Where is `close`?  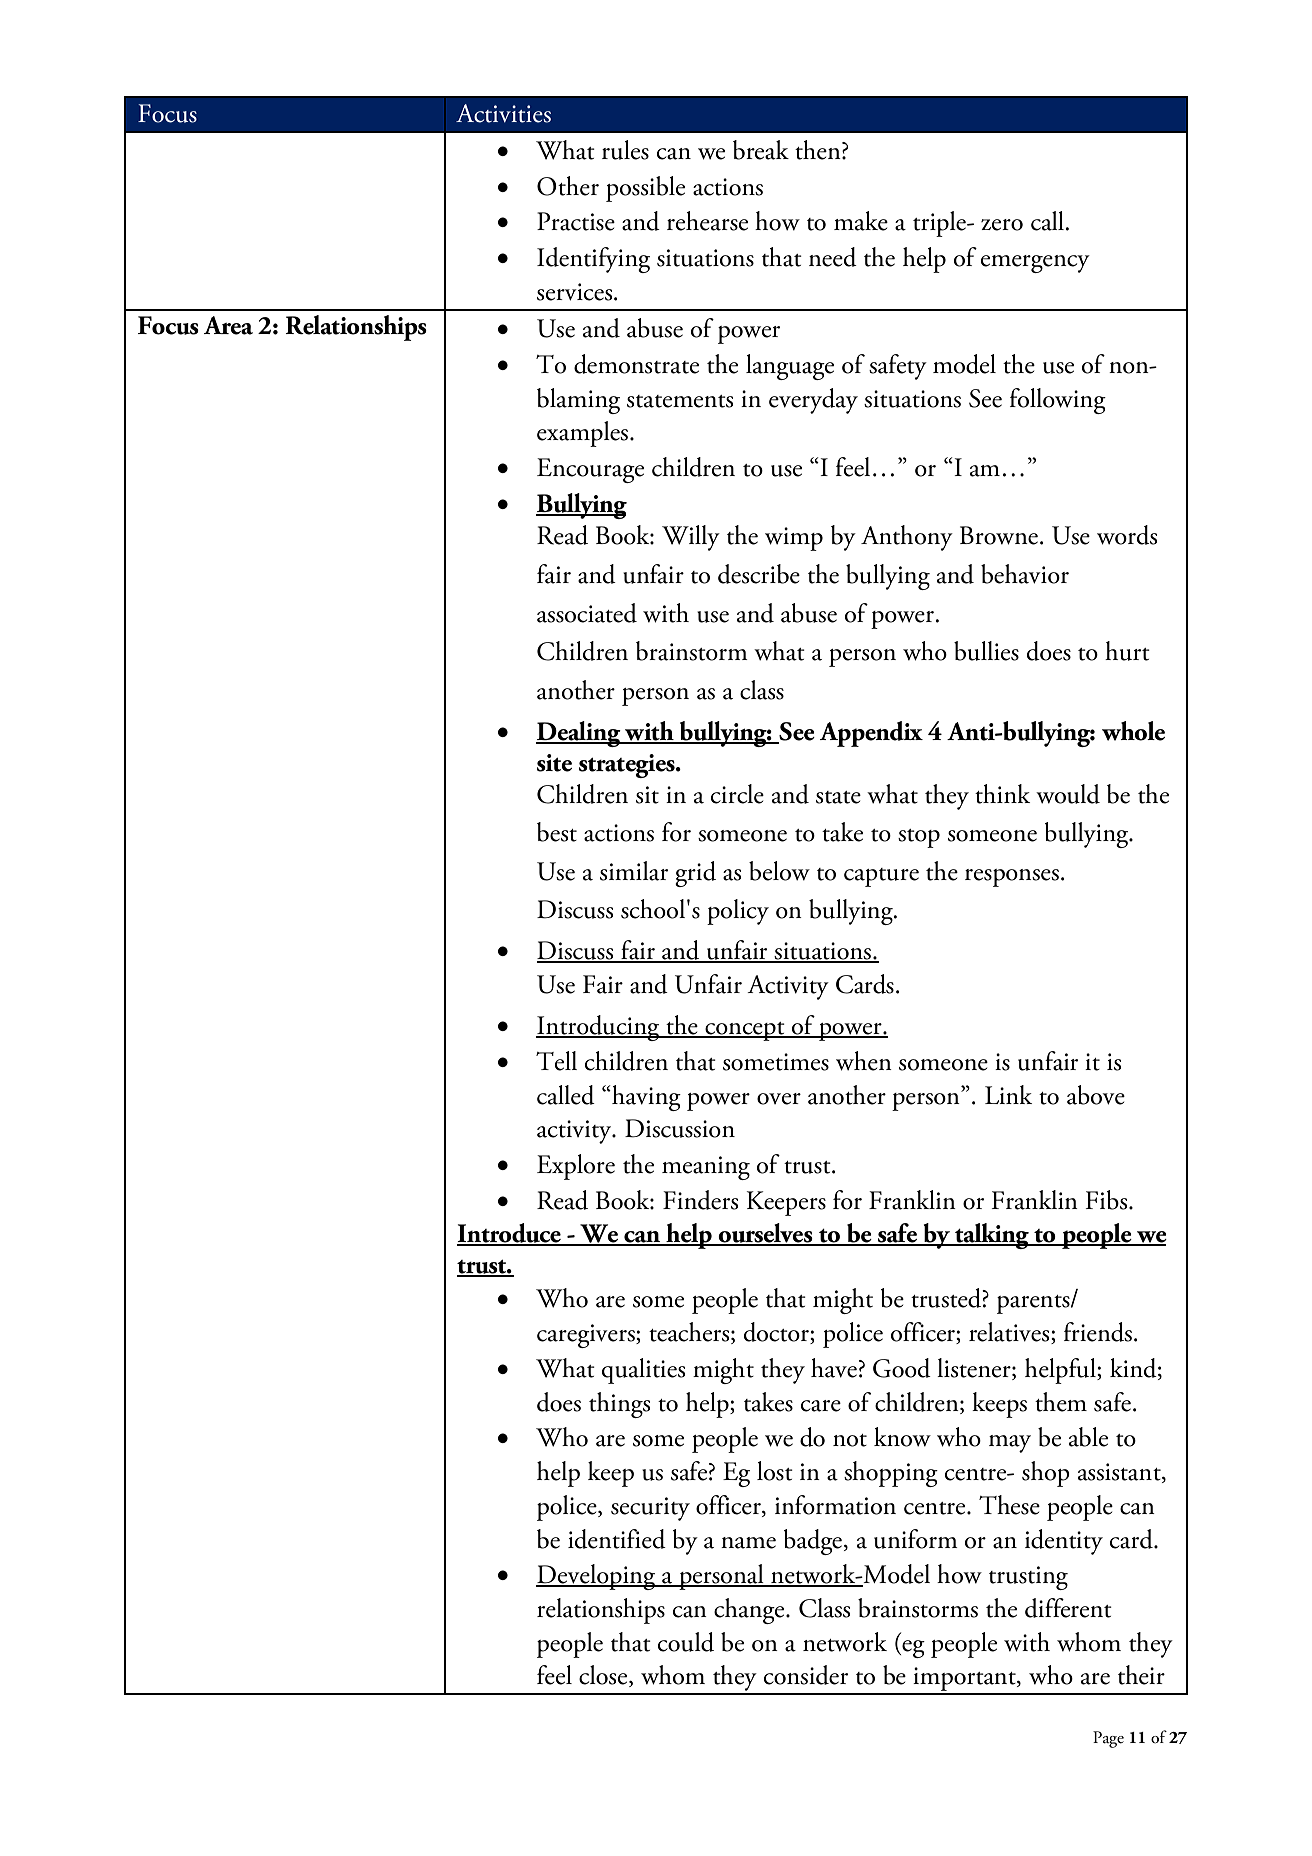
close is located at coordinates (604, 1676).
